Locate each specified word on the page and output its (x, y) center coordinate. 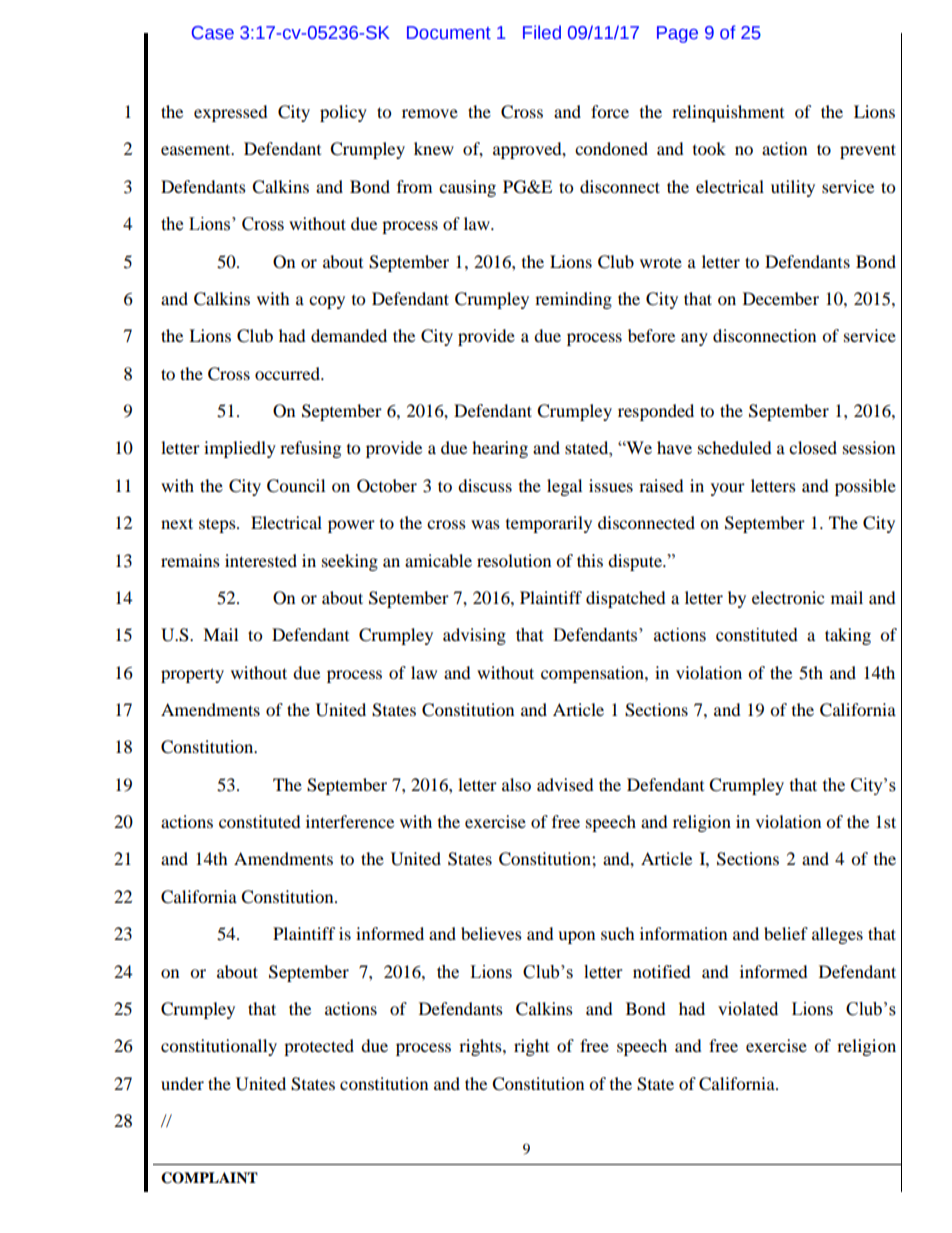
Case (213, 33)
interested (261, 560)
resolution (514, 560)
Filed (542, 32)
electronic (788, 597)
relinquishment (728, 113)
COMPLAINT (209, 1178)
